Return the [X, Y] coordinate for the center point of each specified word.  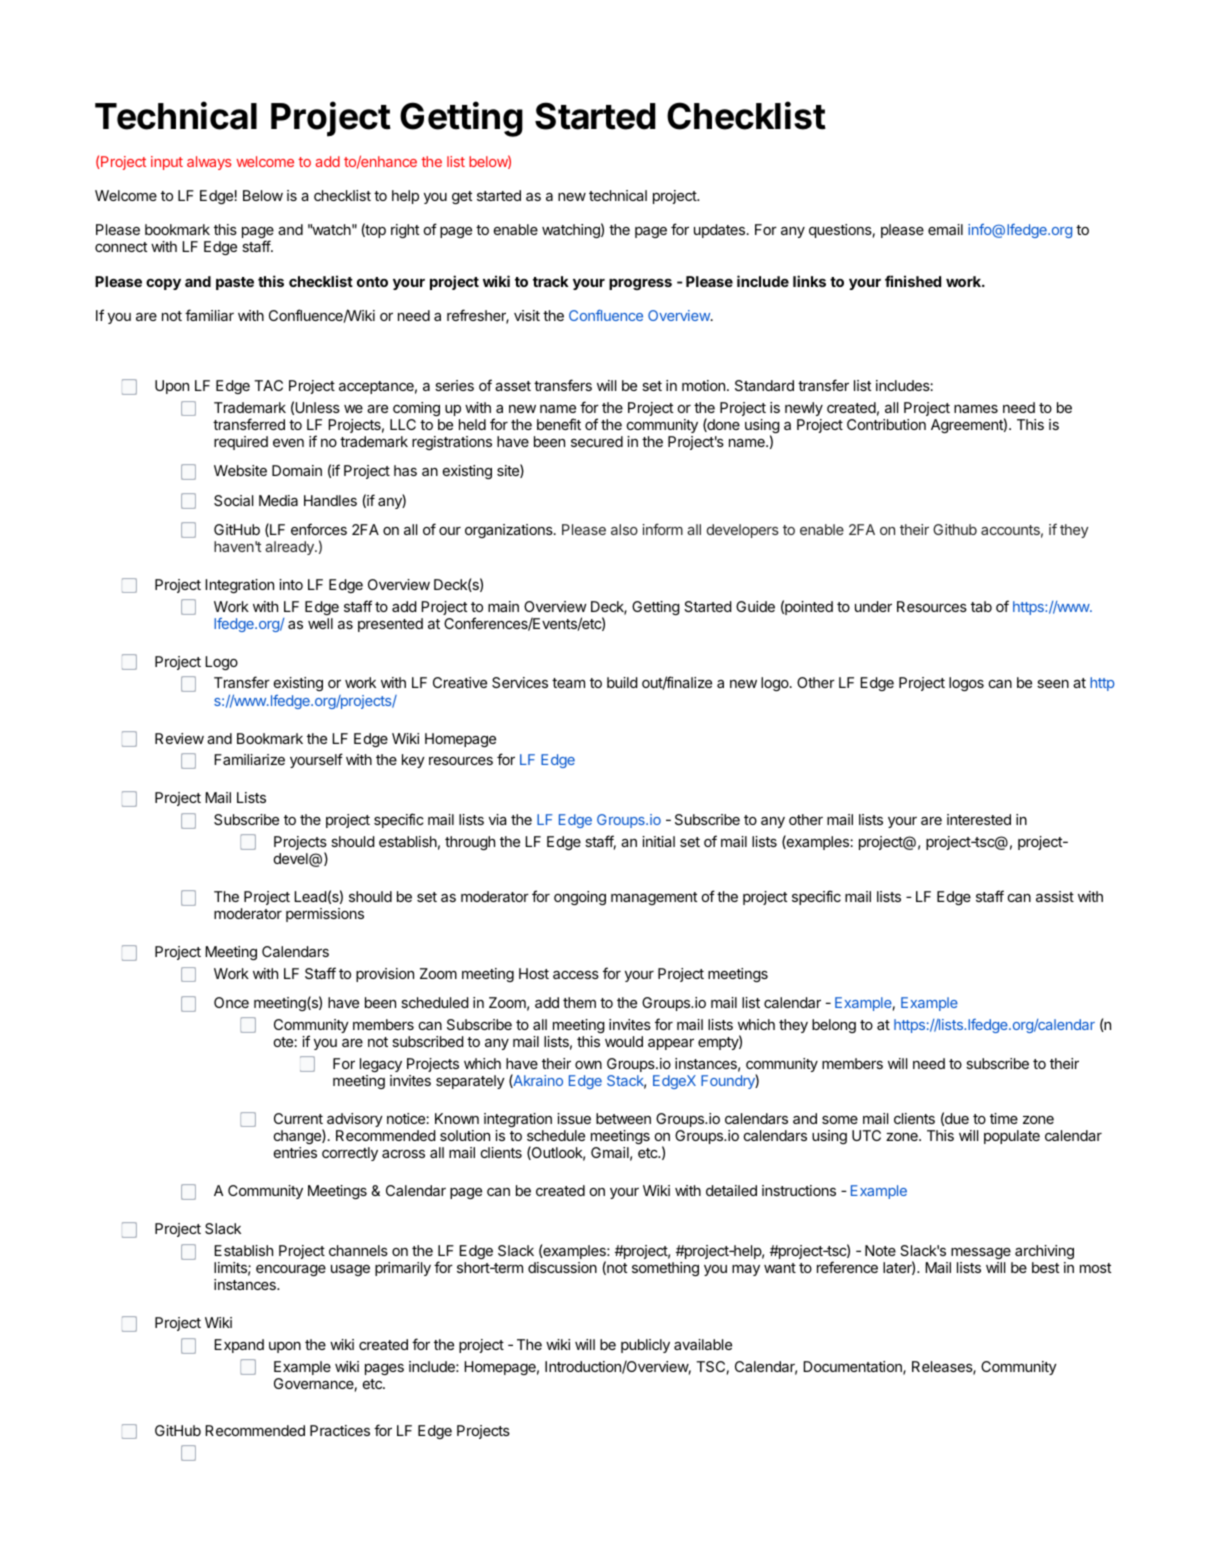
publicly [645, 1346]
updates [721, 231]
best [1046, 1267]
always [209, 163]
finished [913, 281]
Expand [239, 1346]
